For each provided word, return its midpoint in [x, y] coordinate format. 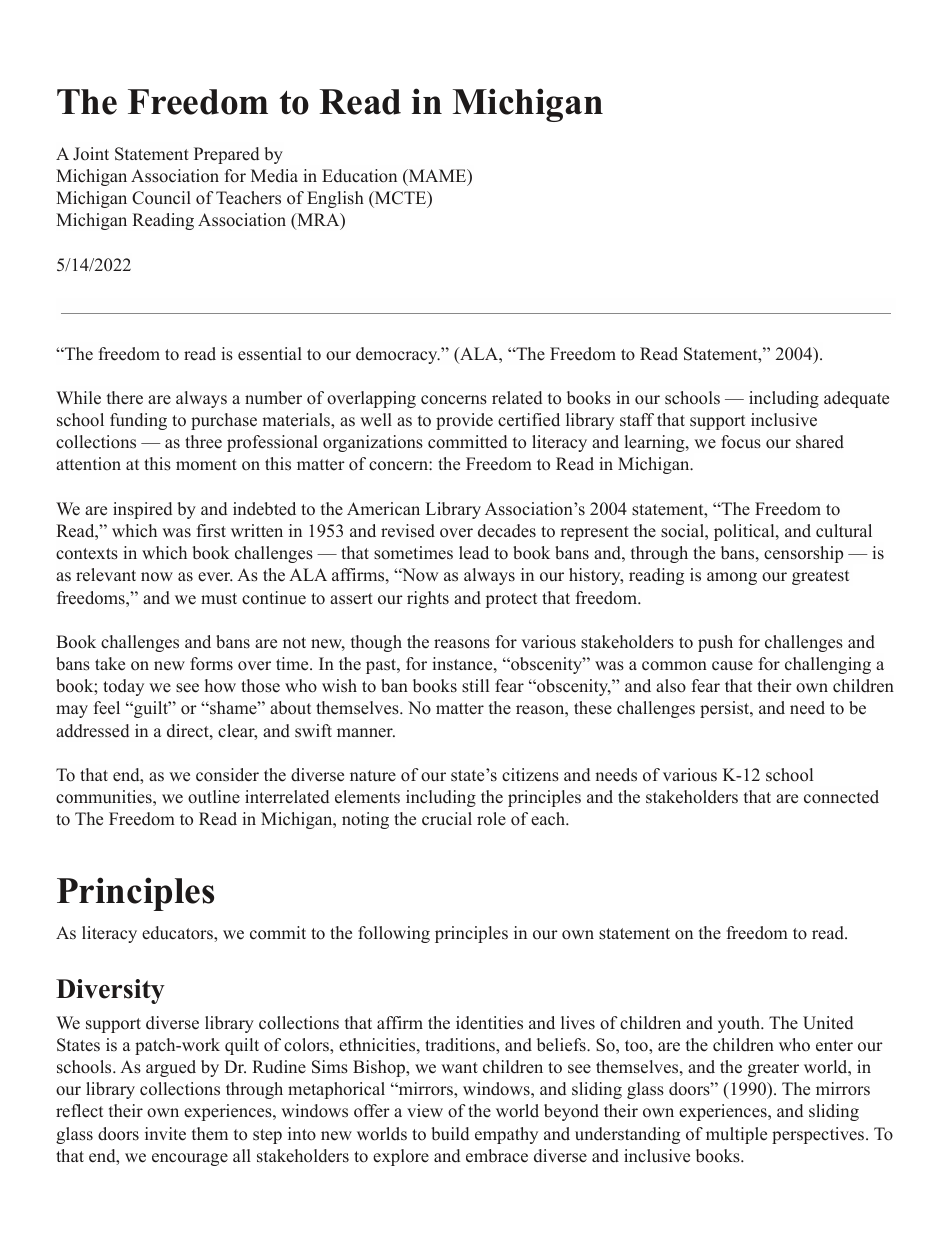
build [450, 1134]
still [475, 686]
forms [211, 664]
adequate [856, 399]
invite [165, 1134]
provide [464, 421]
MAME [437, 177]
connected [841, 797]
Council [161, 198]
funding [138, 421]
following [394, 934]
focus [741, 442]
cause [732, 666]
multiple [736, 1135]
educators [178, 933]
